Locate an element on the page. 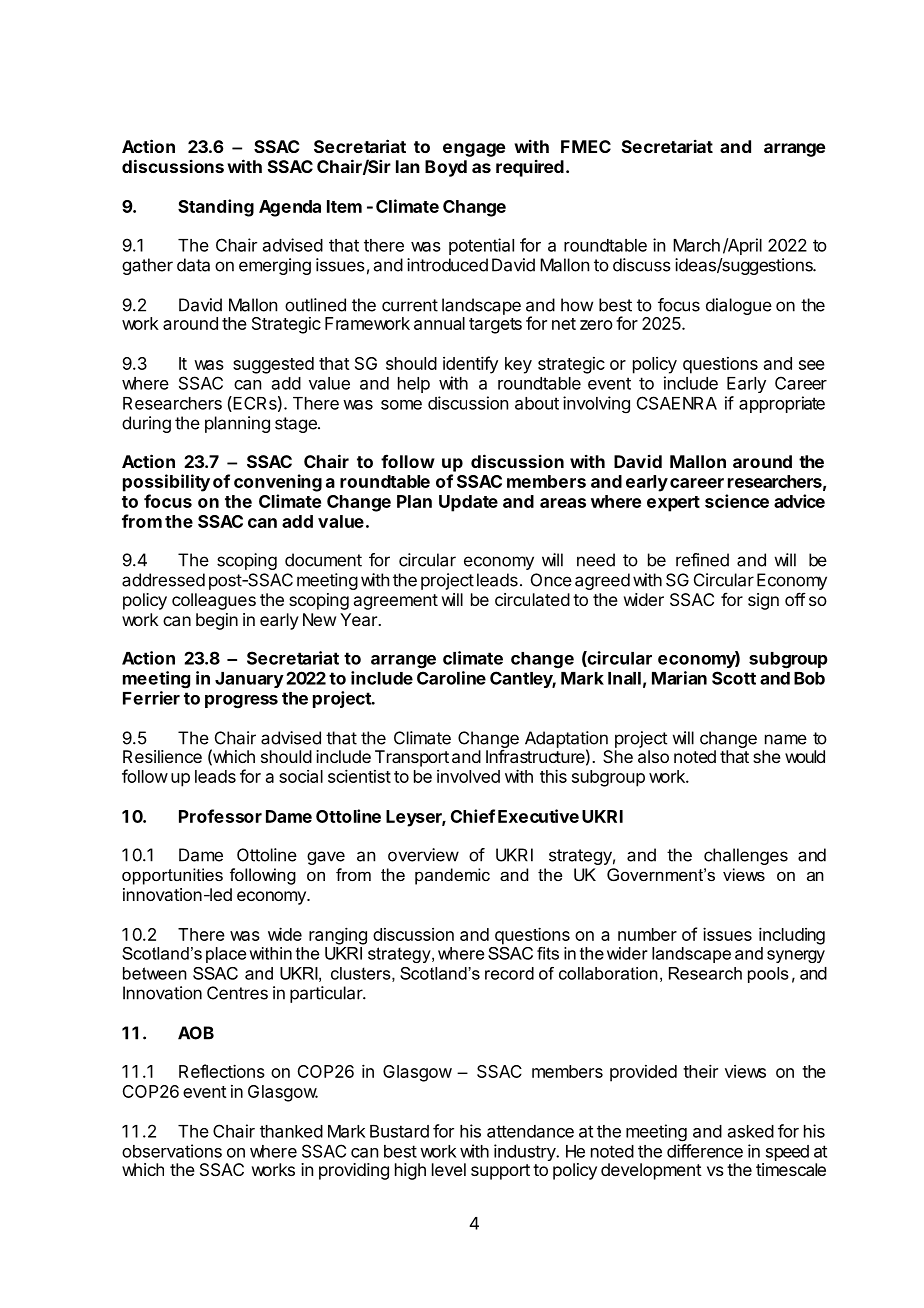  Boyd is located at coordinates (446, 168).
